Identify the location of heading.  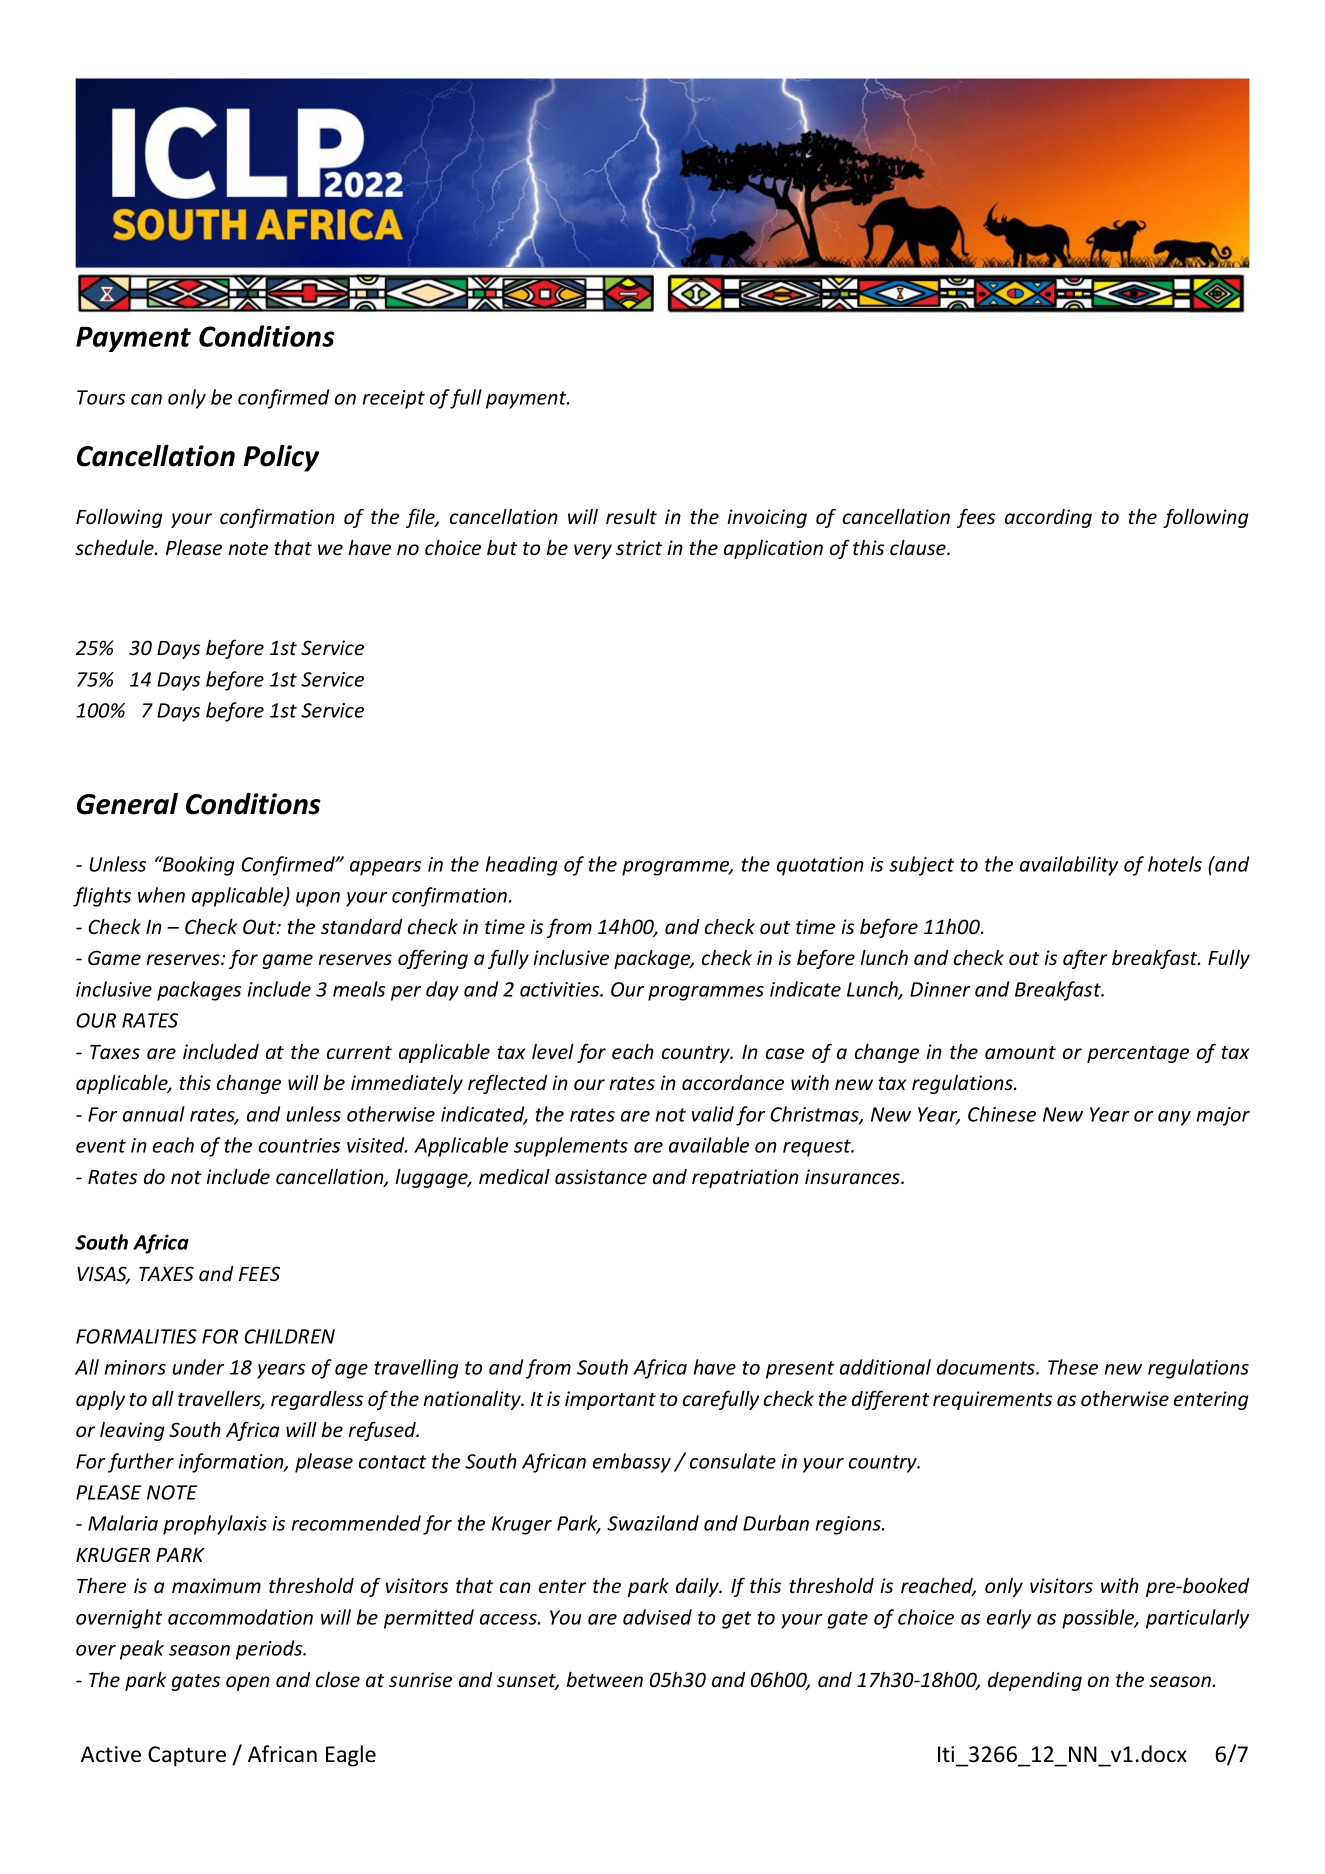
(522, 866).
